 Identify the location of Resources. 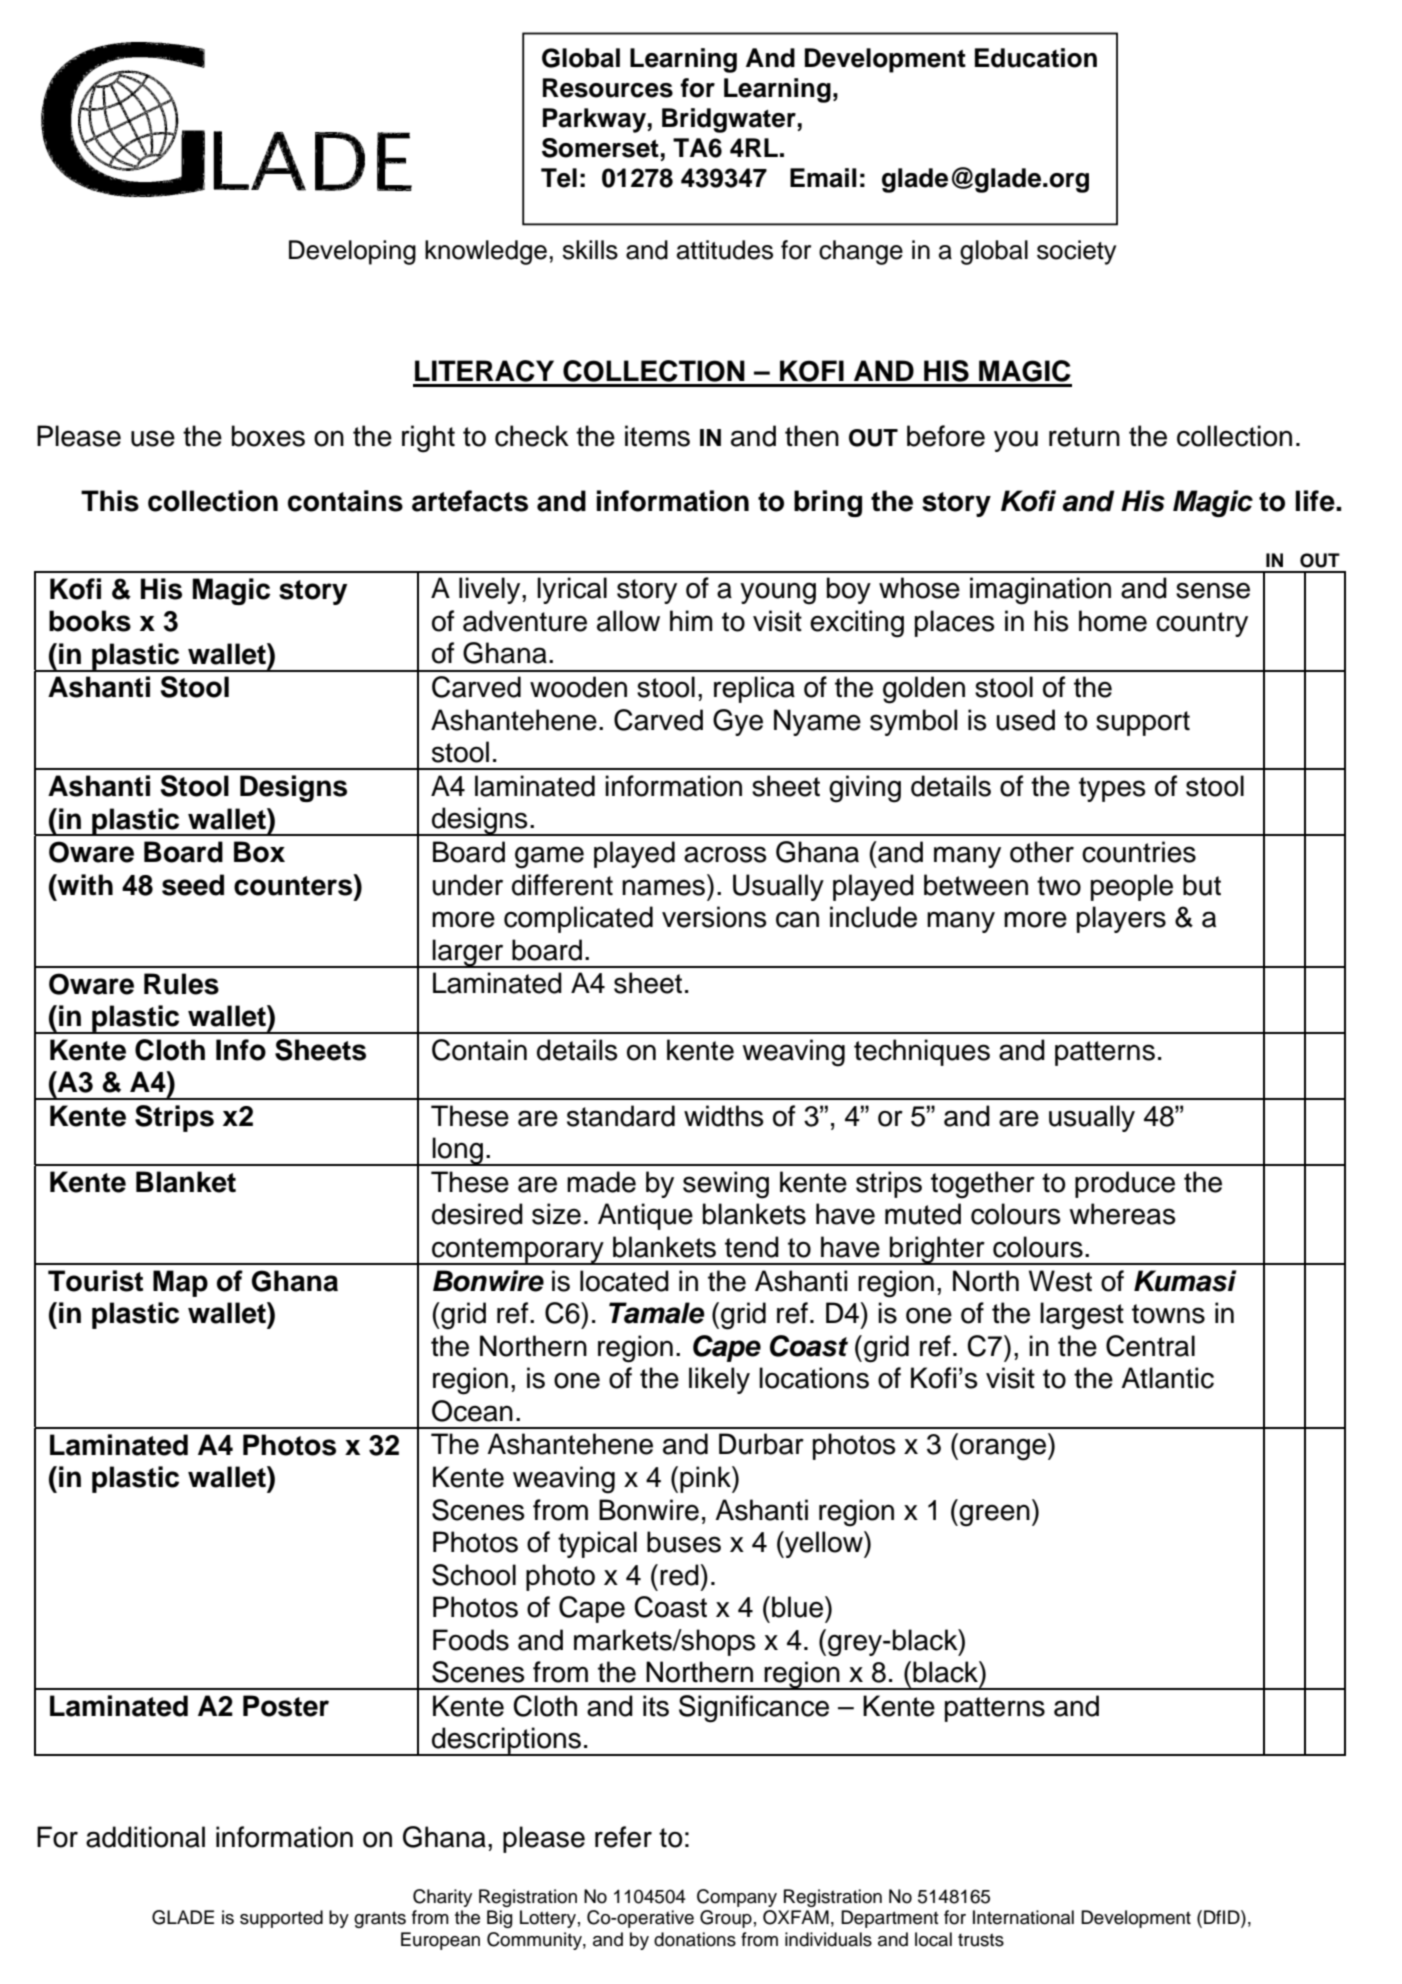
(608, 88).
